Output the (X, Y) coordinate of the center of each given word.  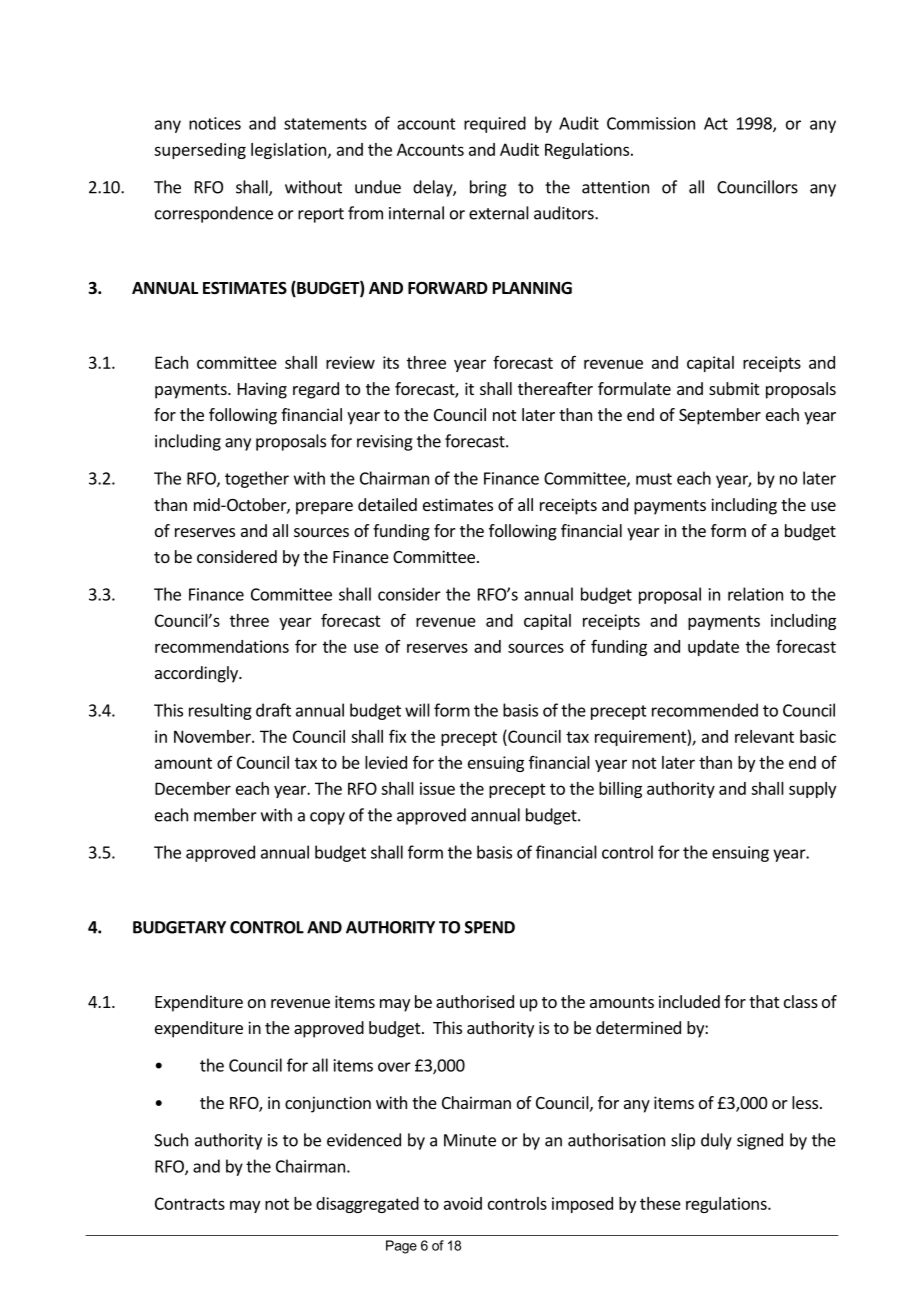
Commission (651, 123)
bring (488, 188)
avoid (463, 1203)
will (417, 710)
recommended (705, 710)
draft (273, 710)
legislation (288, 151)
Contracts (190, 1203)
